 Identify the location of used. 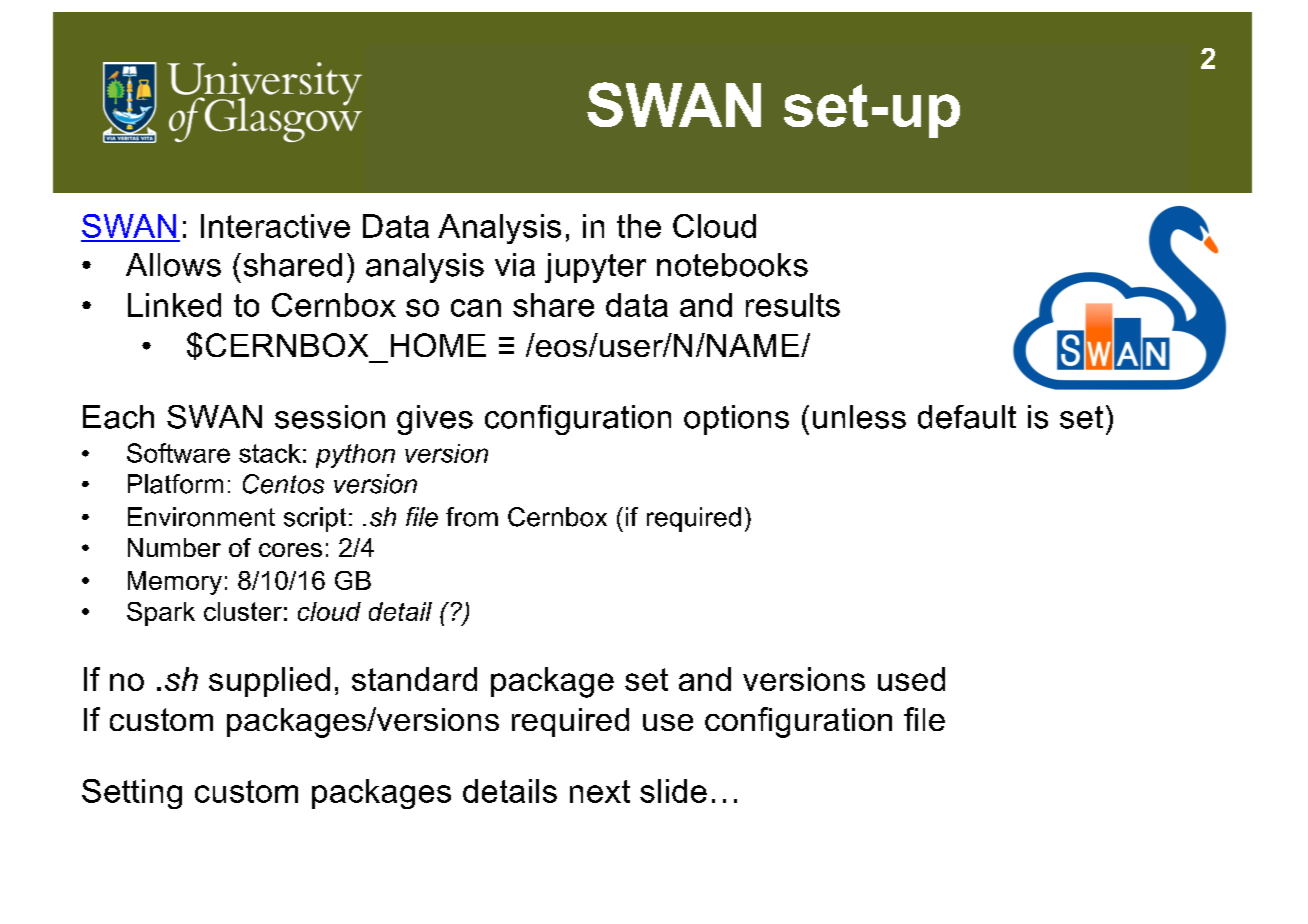
(911, 679).
